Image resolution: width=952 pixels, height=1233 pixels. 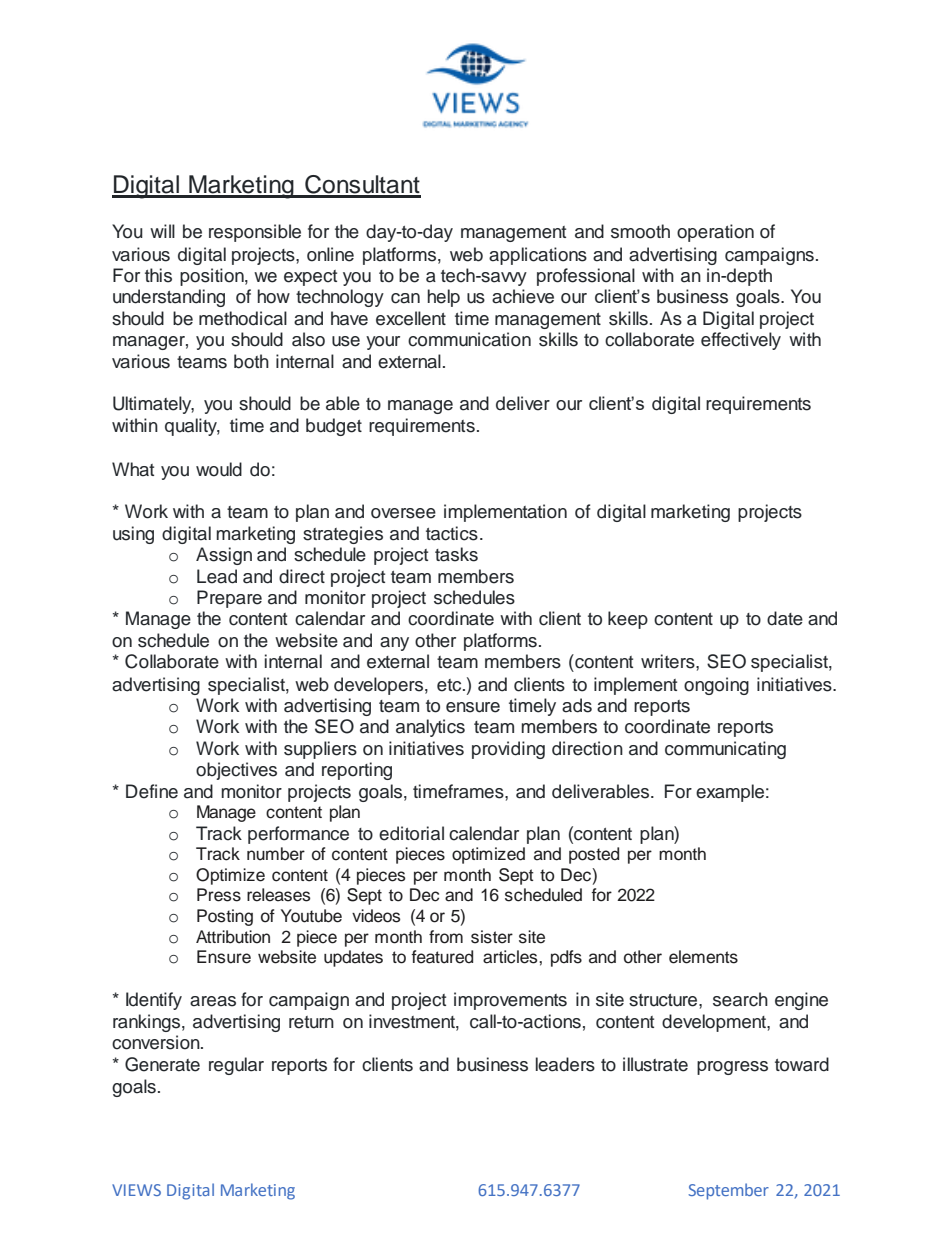 I want to click on help, so click(x=443, y=298).
